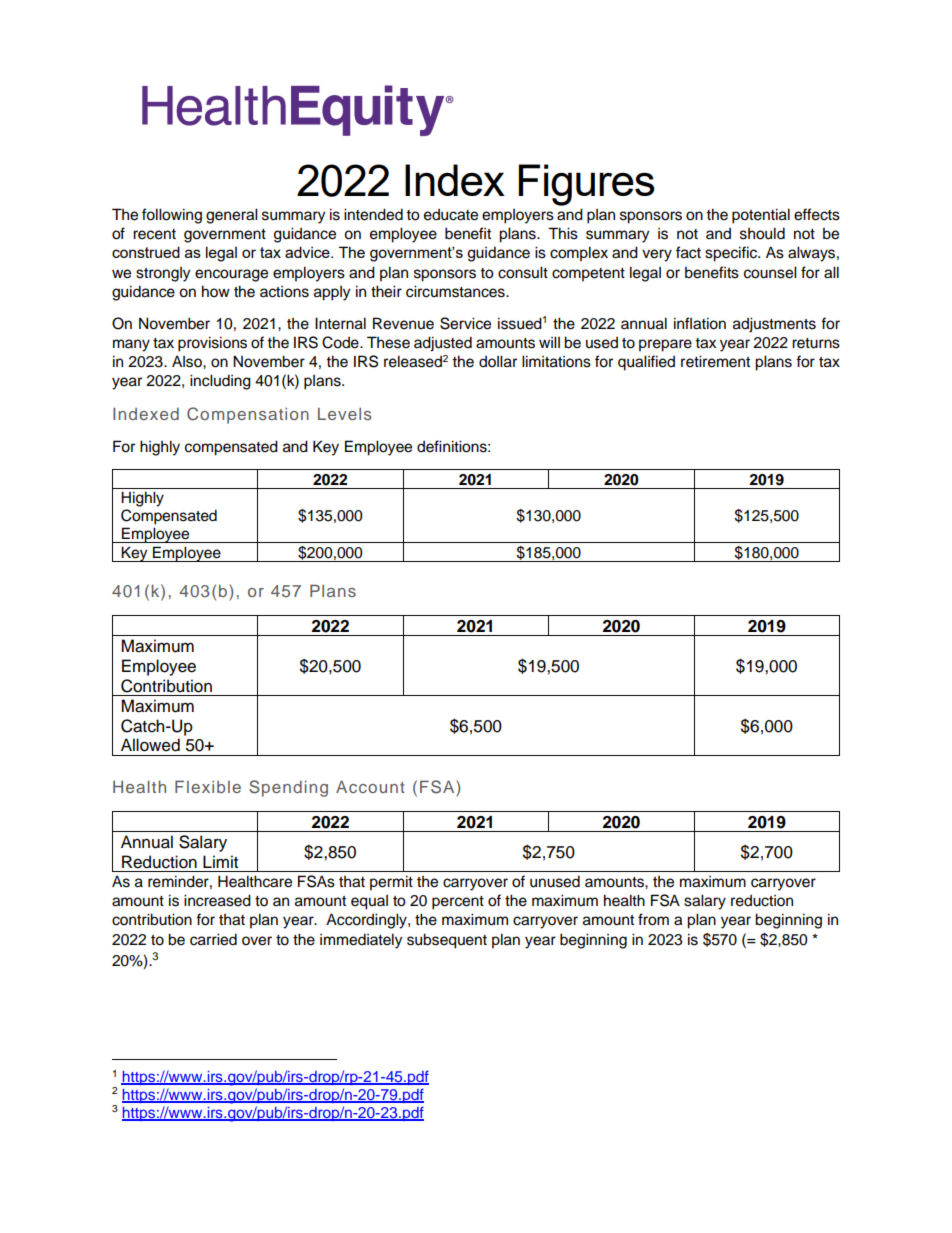 The height and width of the image is (1233, 952). What do you see at coordinates (232, 216) in the image?
I see `general` at bounding box center [232, 216].
